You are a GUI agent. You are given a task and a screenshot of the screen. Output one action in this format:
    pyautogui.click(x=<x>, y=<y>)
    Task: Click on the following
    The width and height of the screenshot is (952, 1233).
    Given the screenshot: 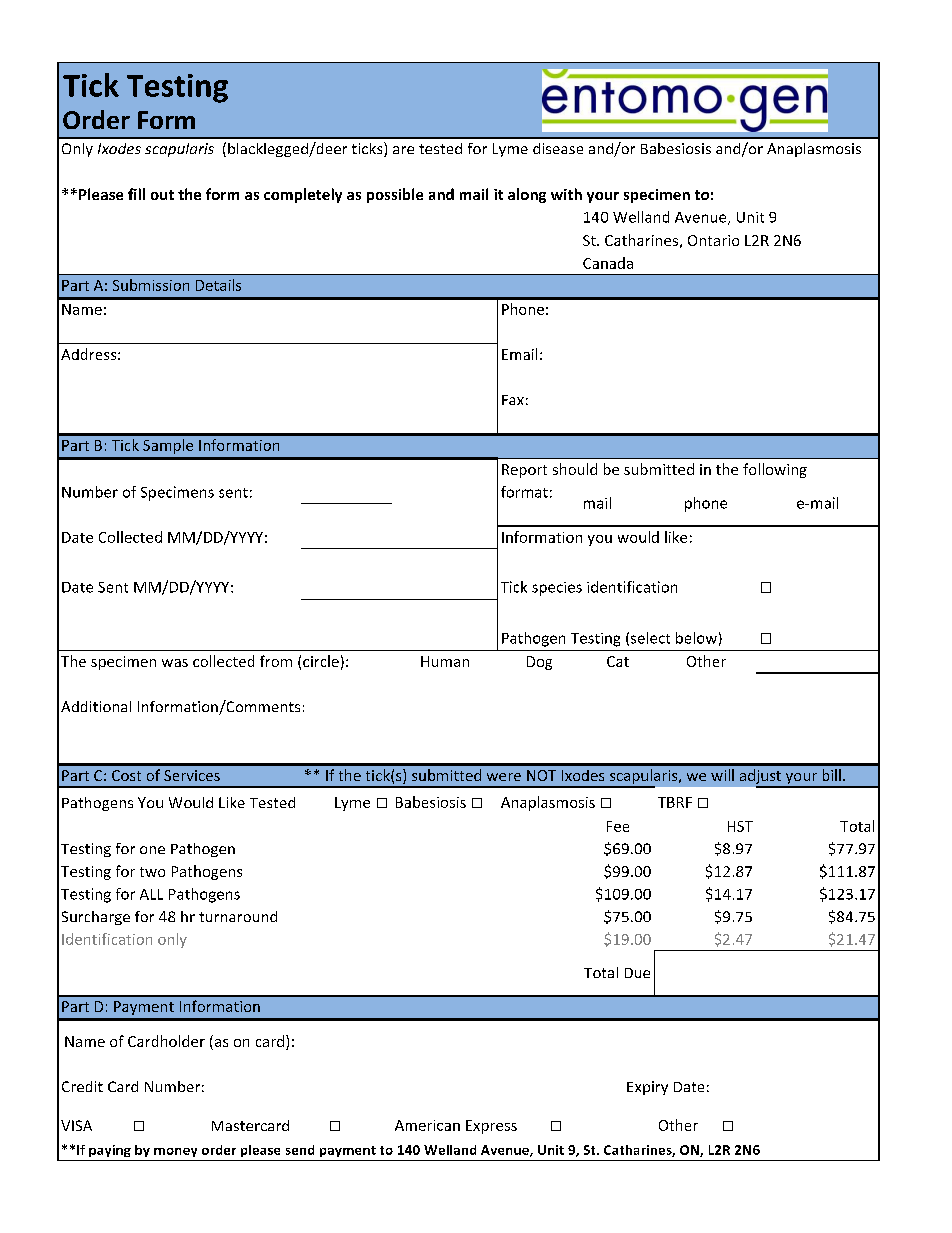 What is the action you would take?
    pyautogui.click(x=775, y=470)
